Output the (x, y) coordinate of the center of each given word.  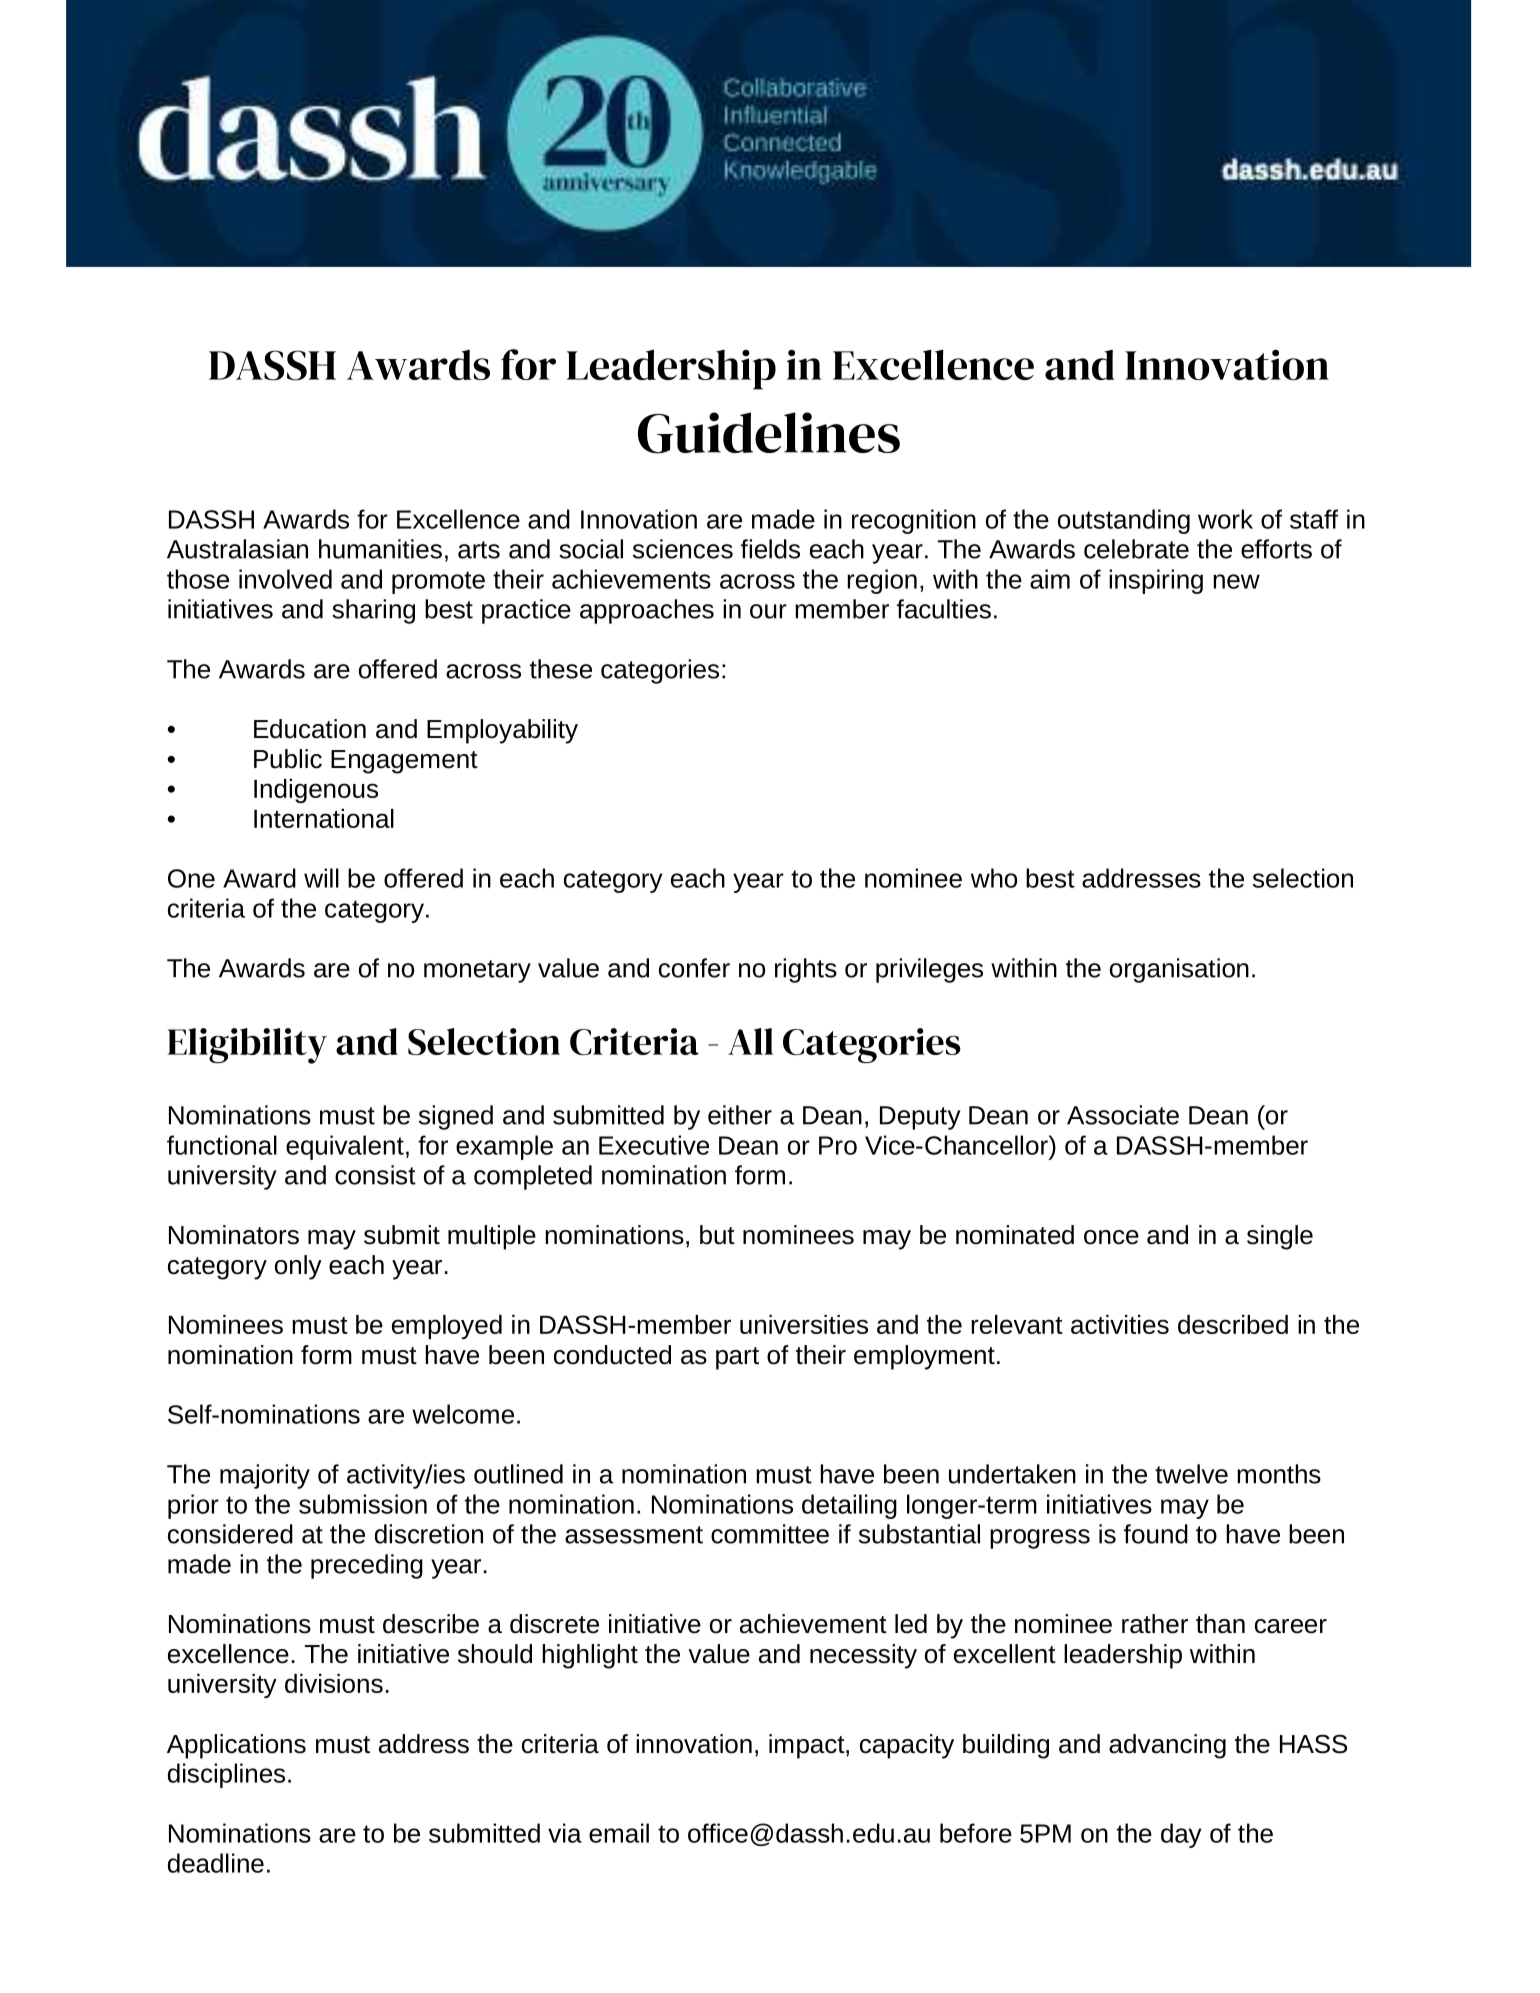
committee (770, 1534)
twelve (1191, 1474)
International (324, 818)
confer (694, 968)
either (740, 1115)
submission (363, 1504)
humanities (380, 549)
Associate (1123, 1115)
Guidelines (769, 433)
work (1225, 519)
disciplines (226, 1775)
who (994, 878)
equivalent (345, 1147)
